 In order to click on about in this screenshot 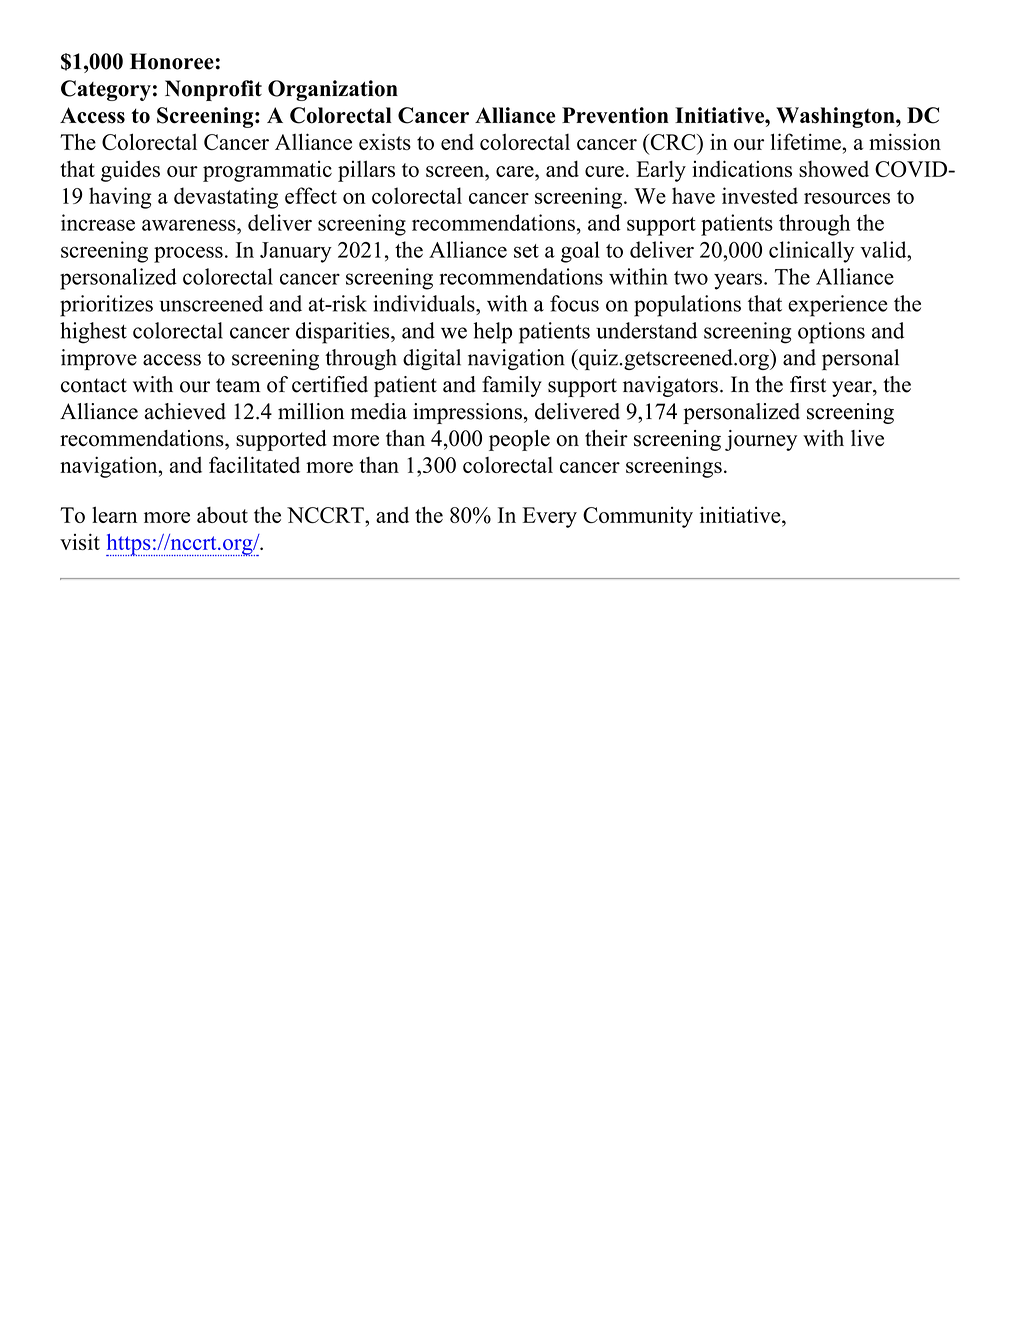, I will do `click(222, 515)`.
